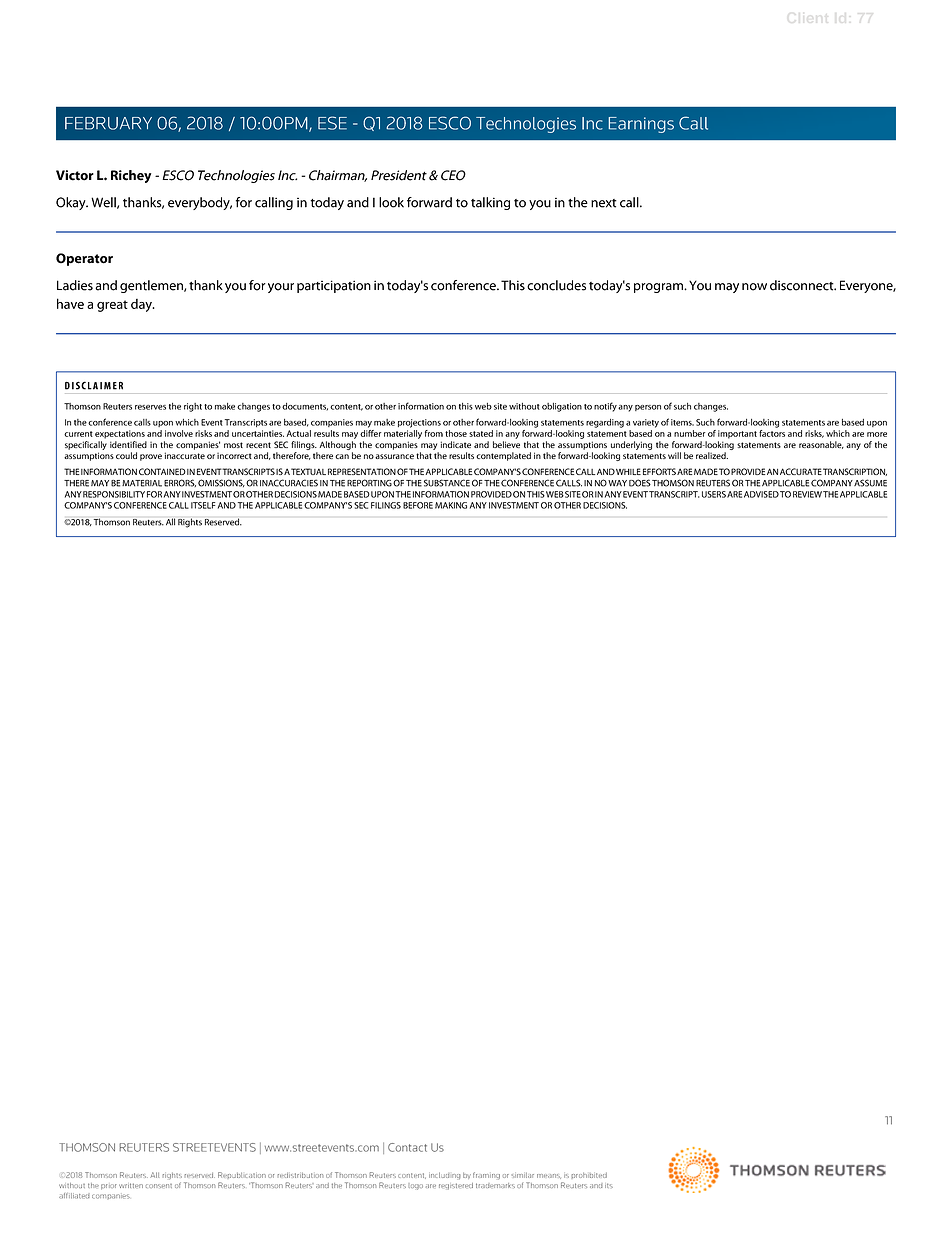 This screenshot has height=1233, width=952. Describe the element at coordinates (490, 203) in the screenshot. I see `talking` at that location.
